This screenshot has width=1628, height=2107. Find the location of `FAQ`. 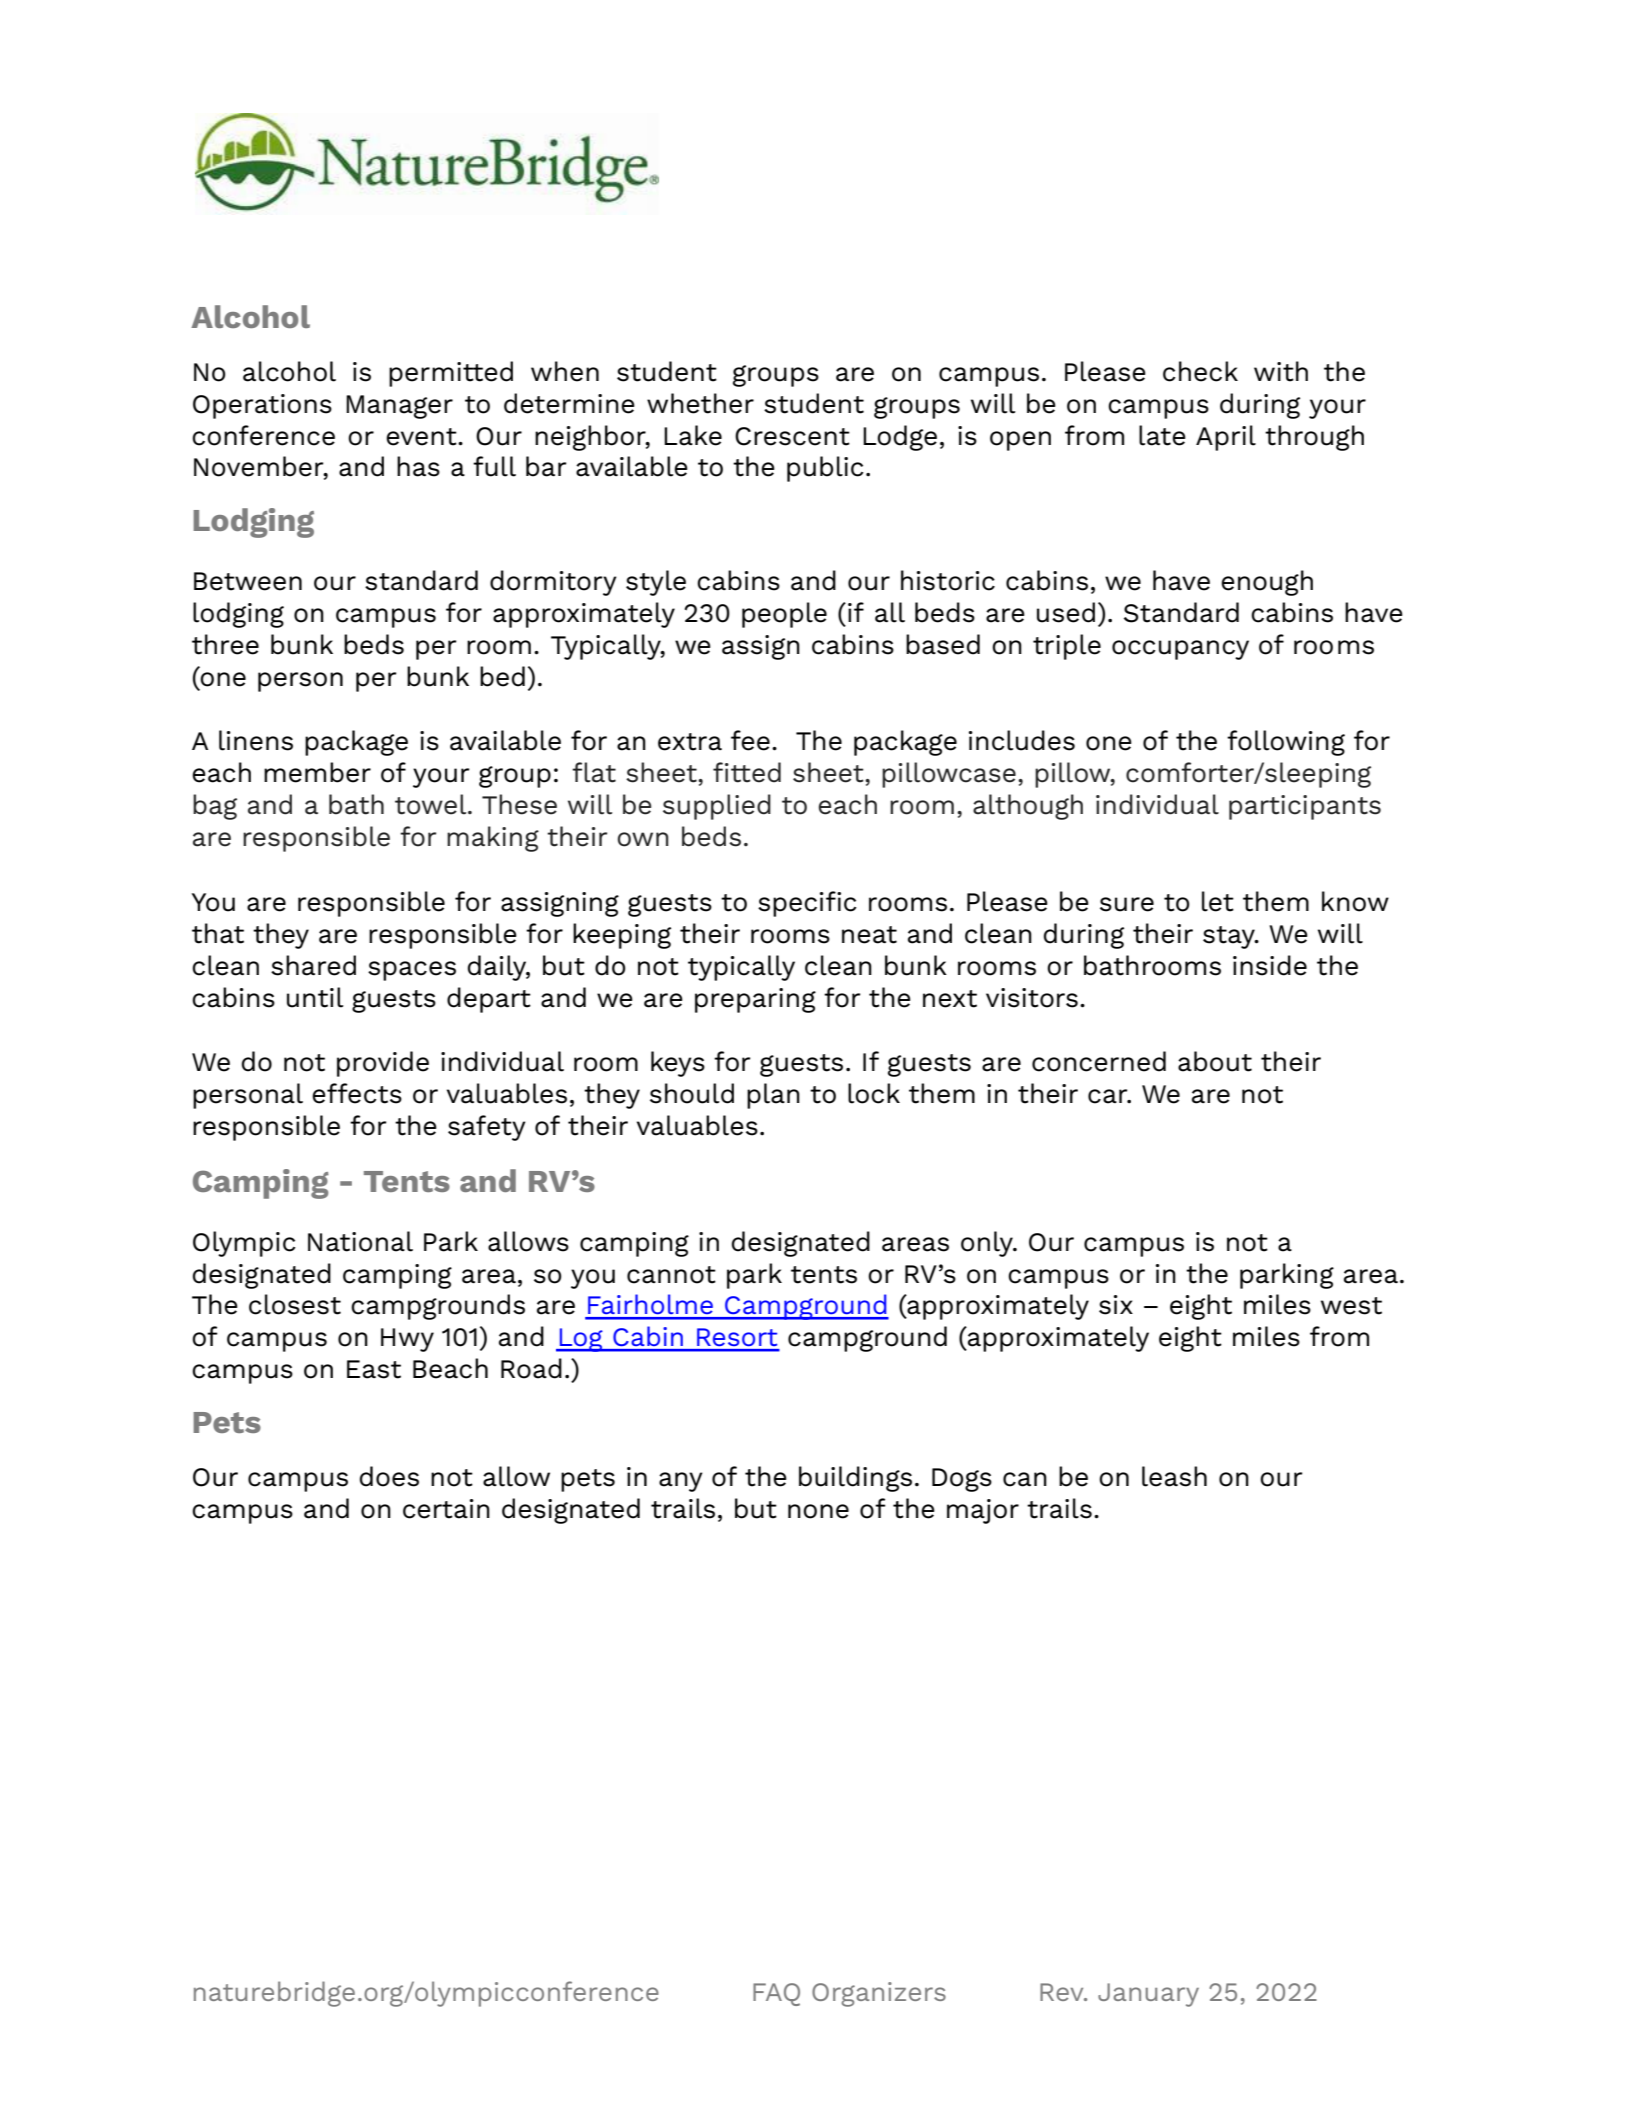

FAQ is located at coordinates (776, 1994).
